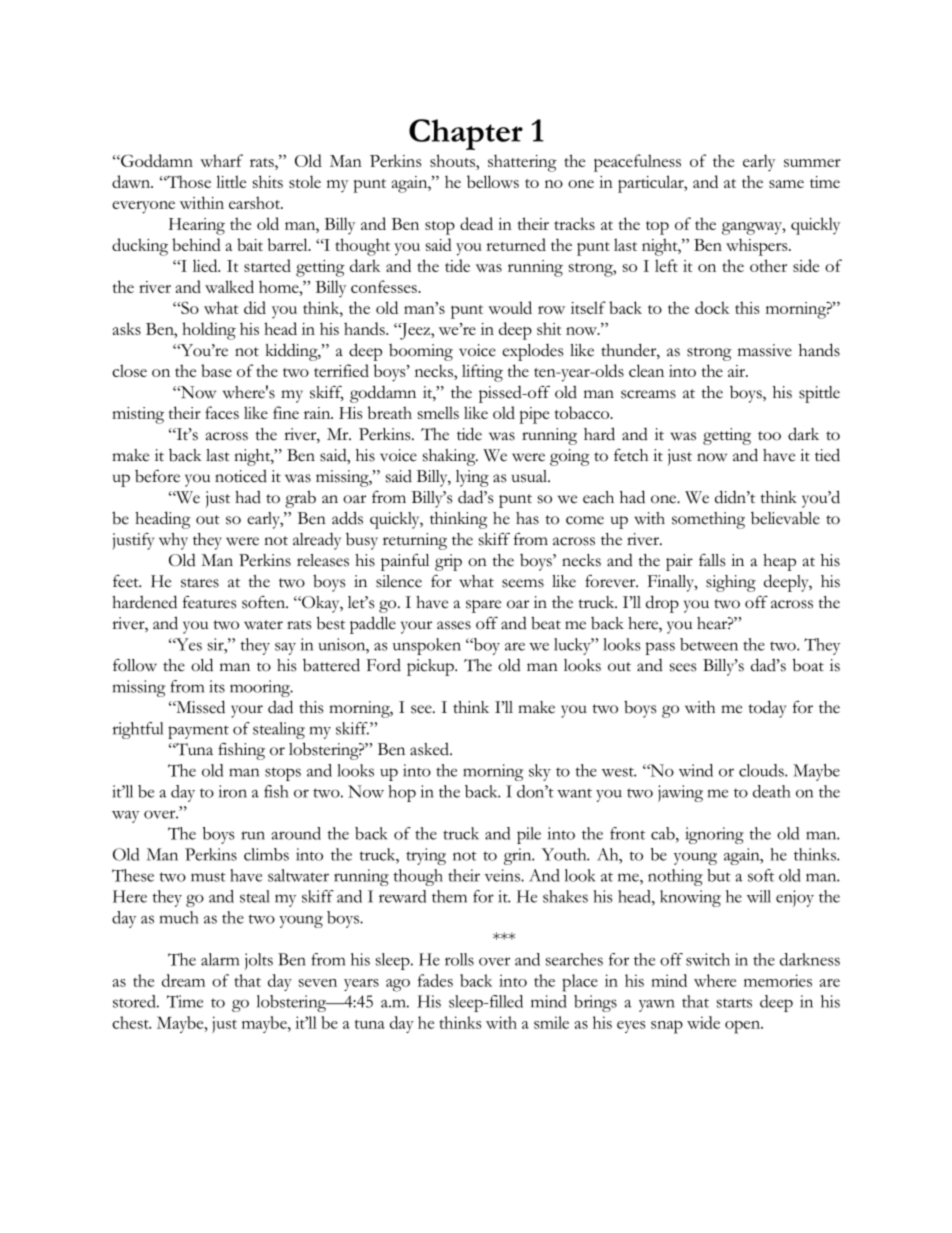 This screenshot has width=952, height=1233. I want to click on dream, so click(183, 980).
